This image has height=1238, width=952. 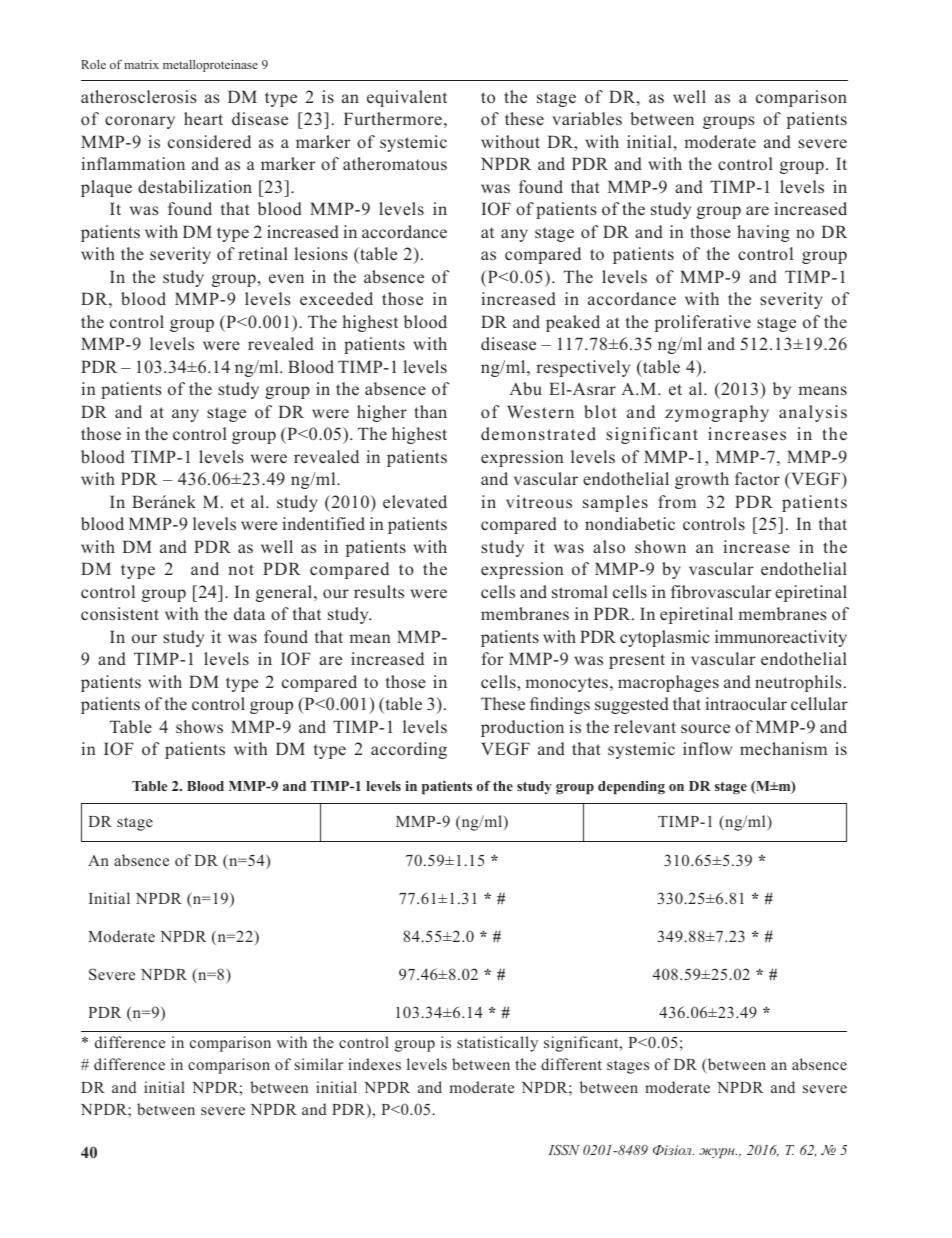 I want to click on ISSN, so click(x=564, y=1150).
